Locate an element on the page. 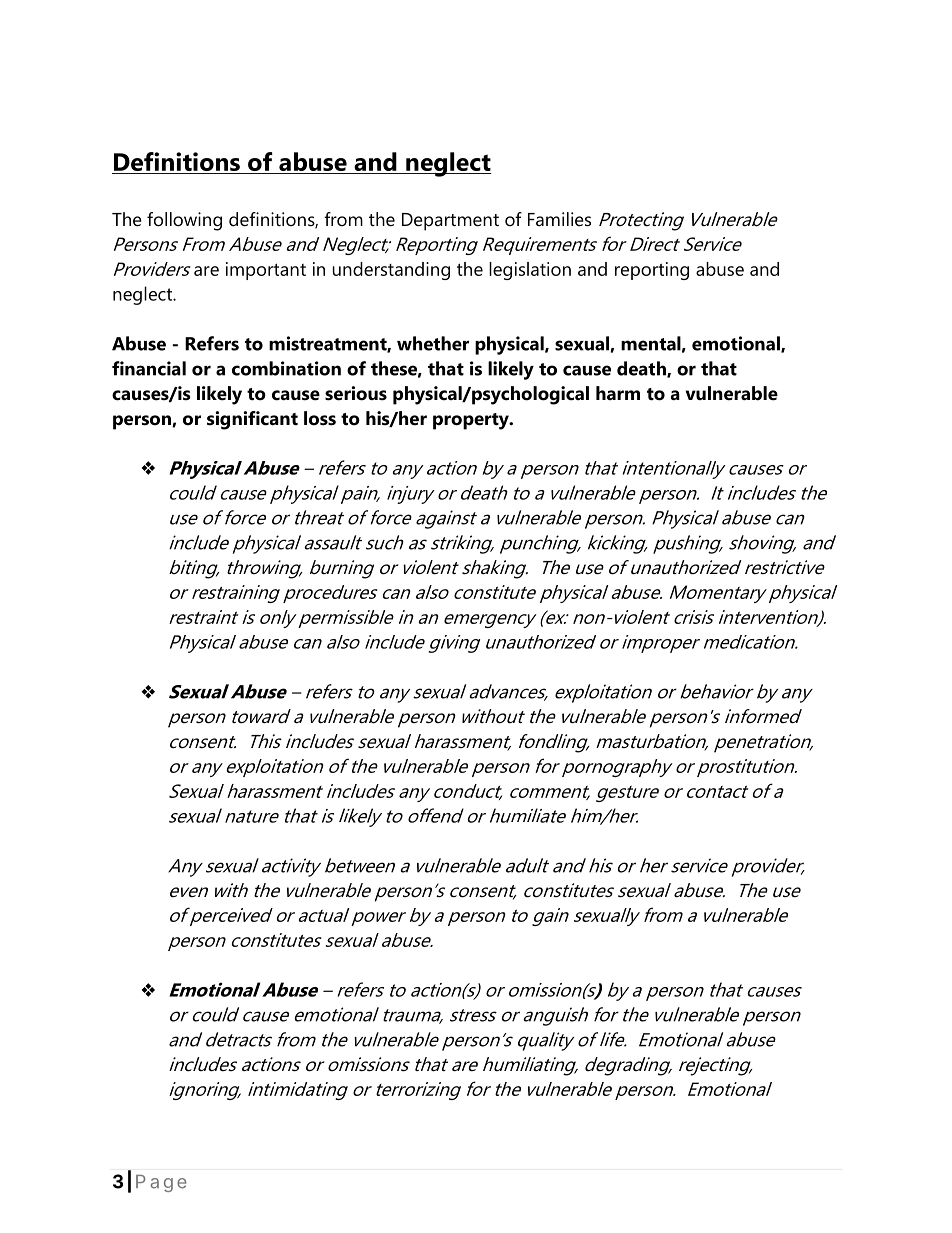 The height and width of the document is (1233, 952). understanding is located at coordinates (391, 271).
